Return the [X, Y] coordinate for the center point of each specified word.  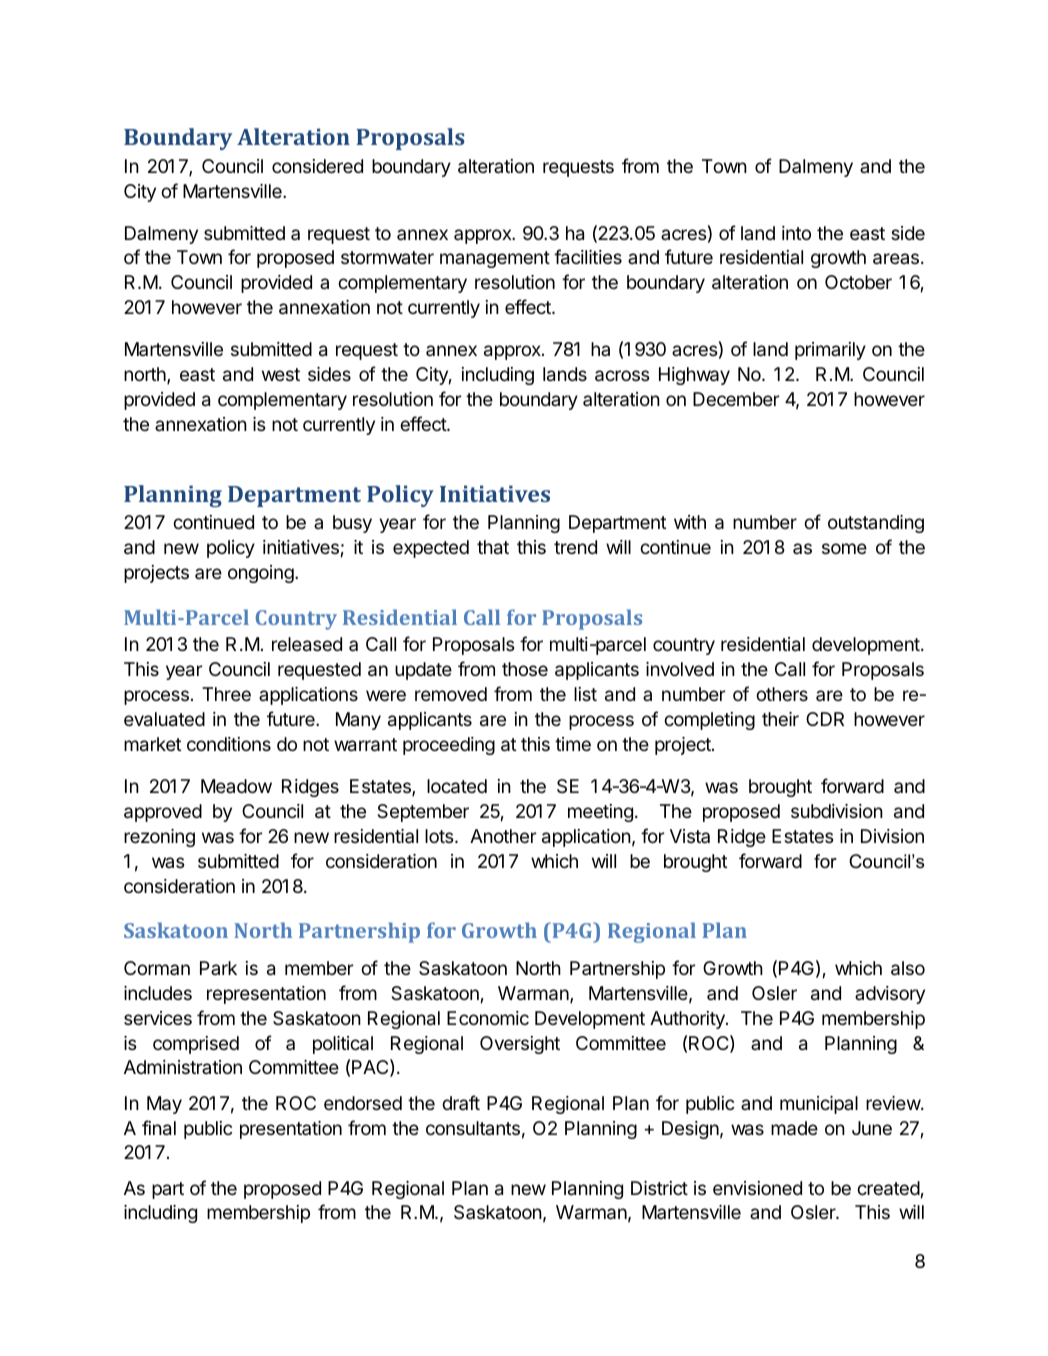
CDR [825, 719]
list [585, 694]
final [159, 1128]
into [796, 233]
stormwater [387, 257]
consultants [473, 1128]
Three [226, 694]
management [495, 259]
